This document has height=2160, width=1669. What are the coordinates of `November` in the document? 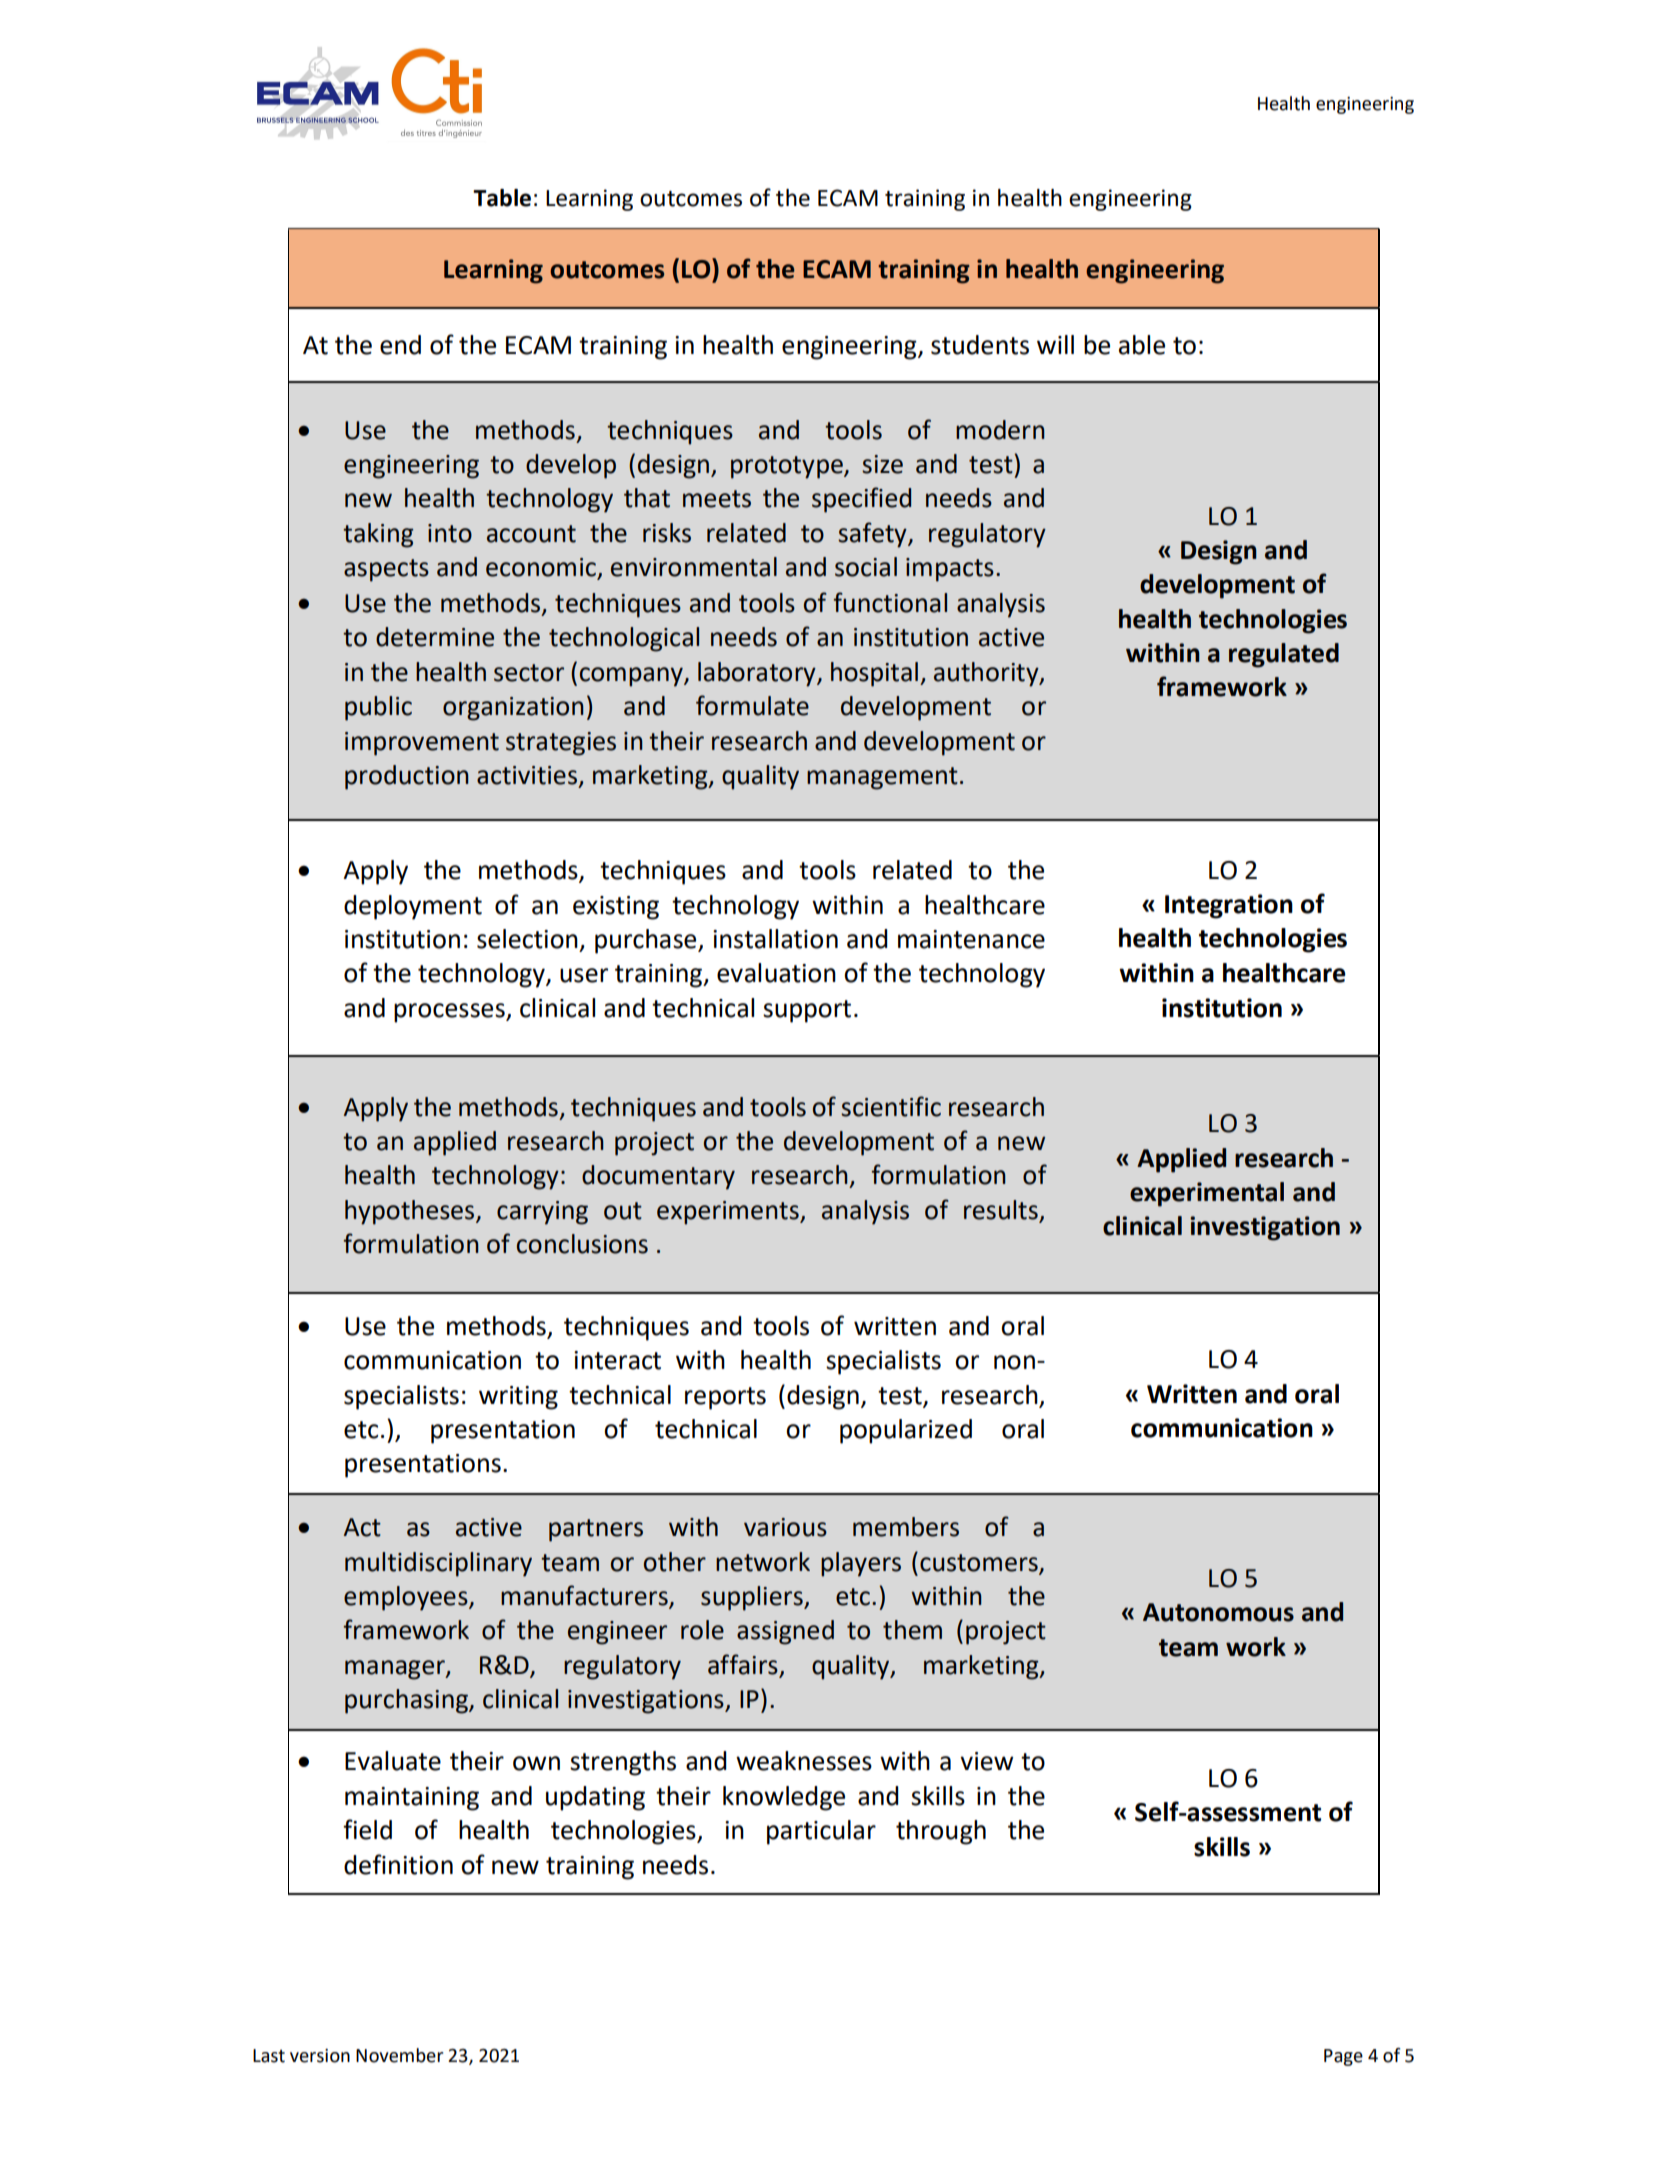 It's located at (399, 2055).
